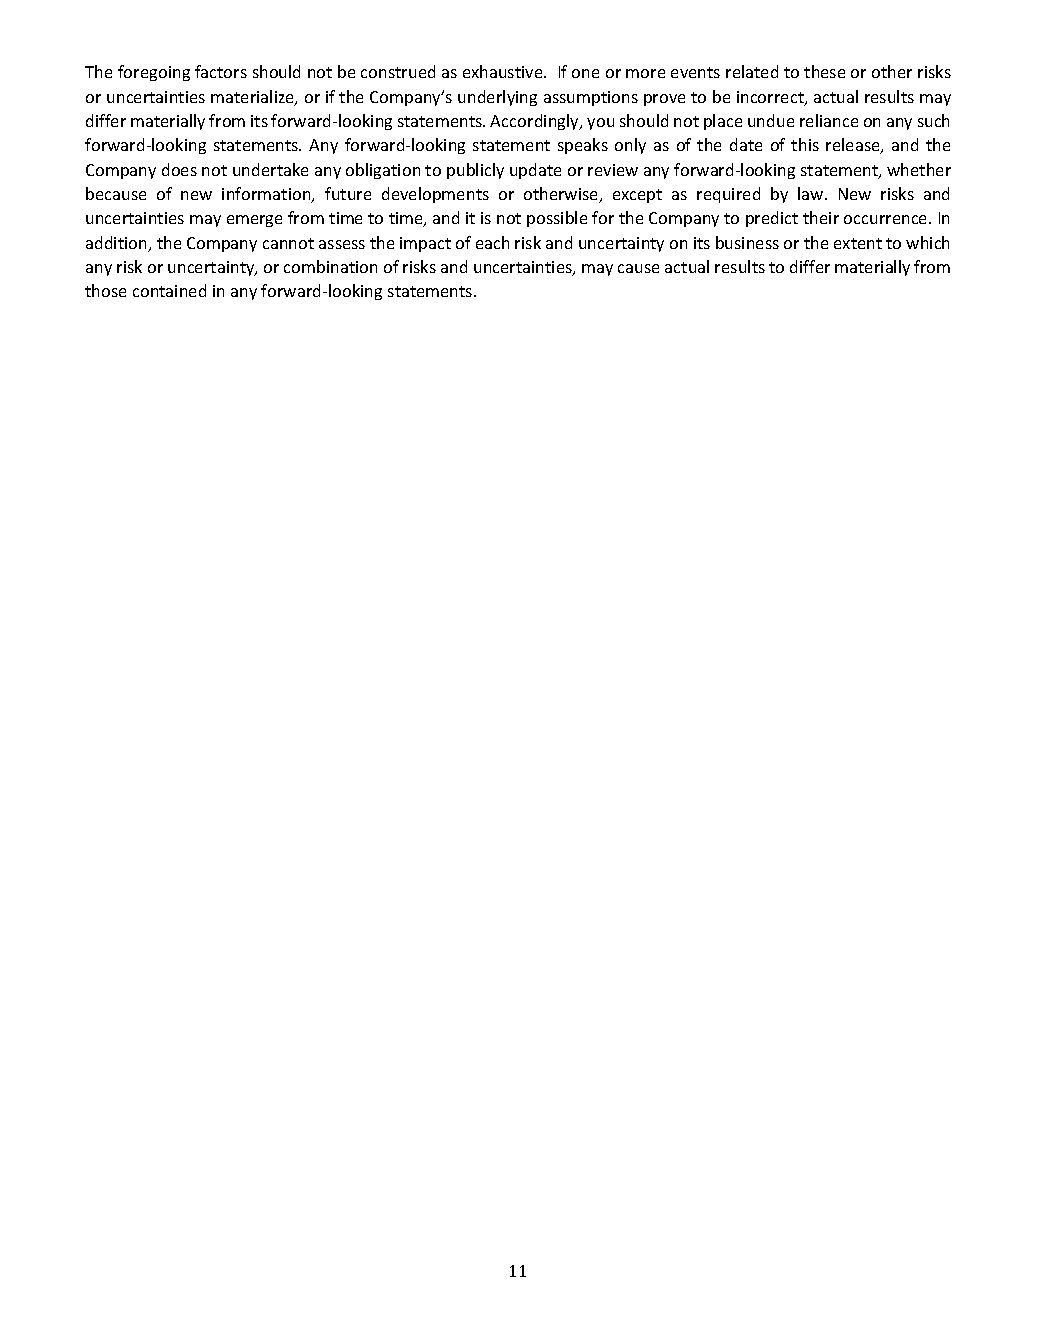  What do you see at coordinates (179, 169) in the page?
I see `does` at bounding box center [179, 169].
